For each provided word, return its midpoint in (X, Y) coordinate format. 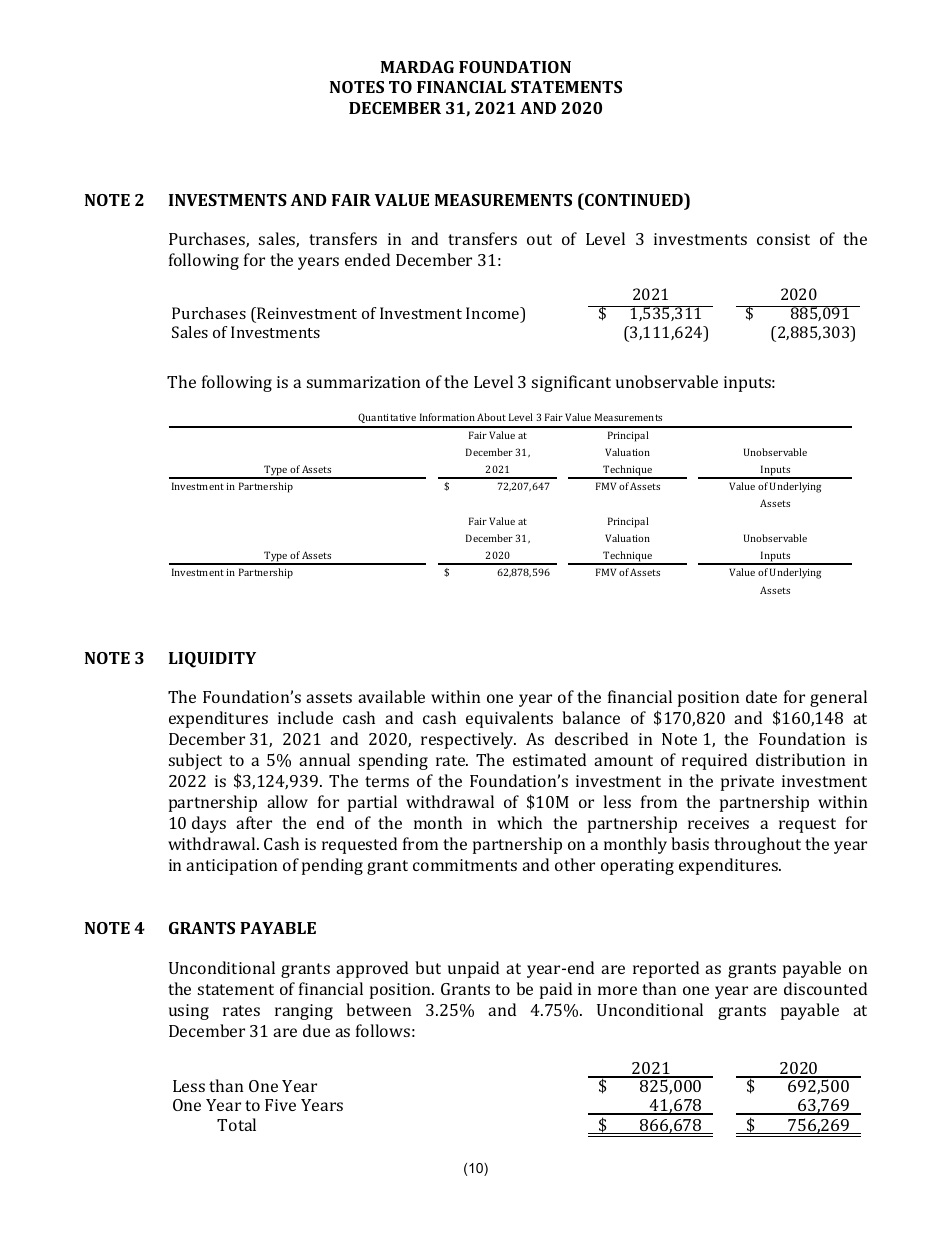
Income (494, 314)
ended (367, 259)
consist (783, 239)
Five (280, 1105)
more (617, 990)
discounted (825, 988)
